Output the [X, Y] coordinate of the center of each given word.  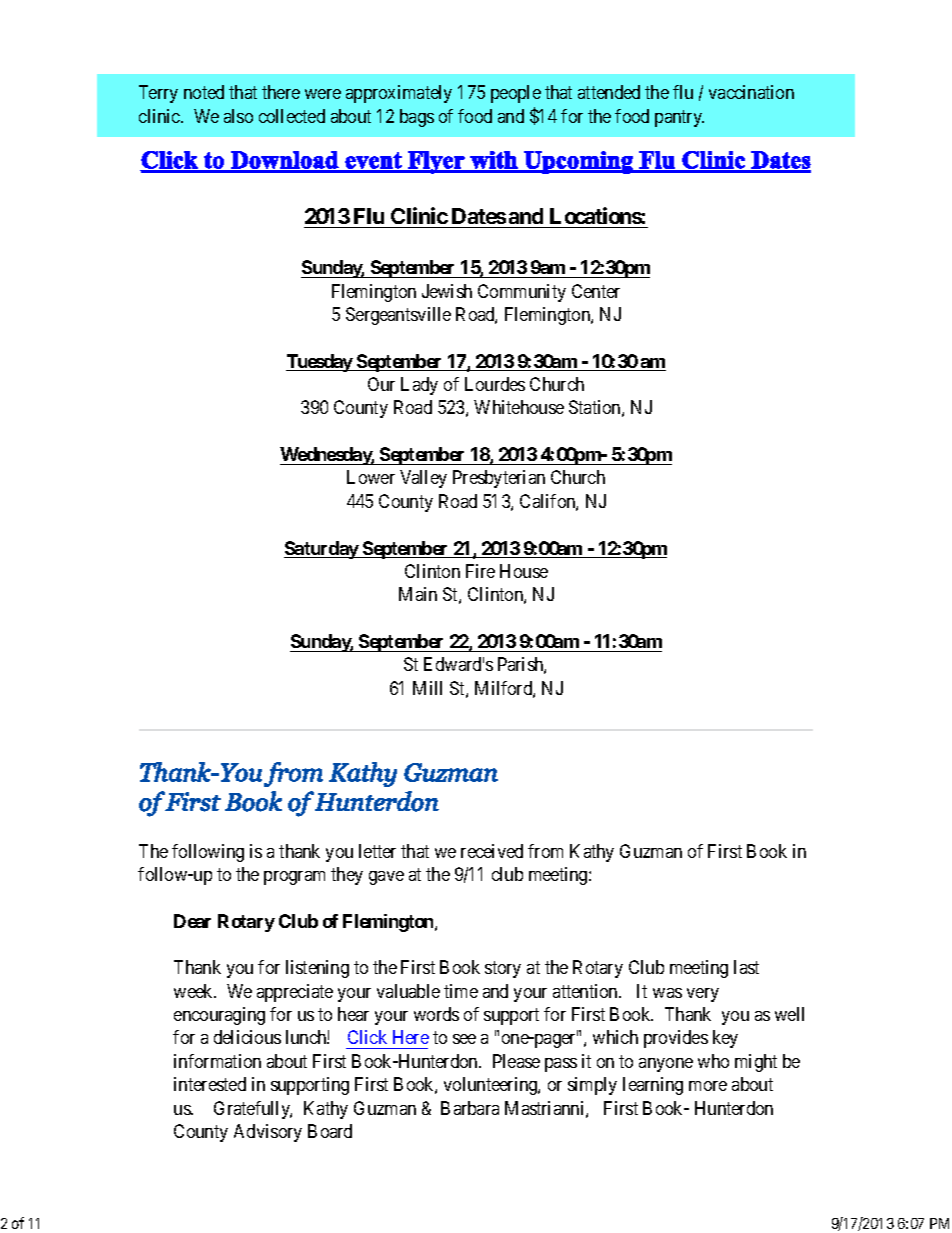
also [238, 116]
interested [210, 1084]
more [708, 1086]
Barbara [470, 1108]
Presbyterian [499, 479]
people [516, 94]
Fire [480, 571]
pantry [679, 118]
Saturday [322, 550]
